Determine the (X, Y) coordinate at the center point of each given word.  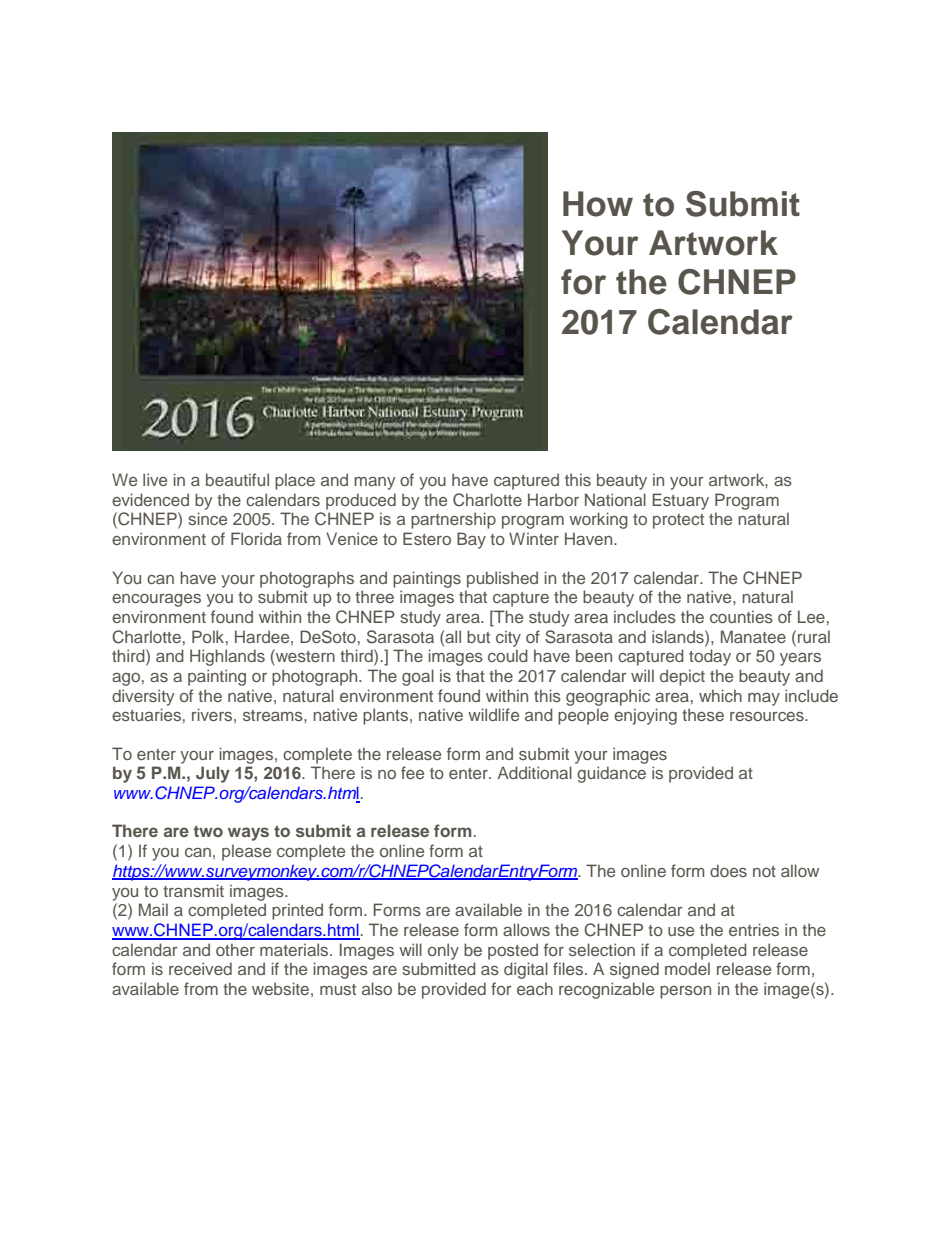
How (598, 204)
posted (513, 951)
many (375, 483)
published (502, 579)
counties (741, 616)
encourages (156, 600)
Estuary (680, 501)
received (200, 968)
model (687, 968)
